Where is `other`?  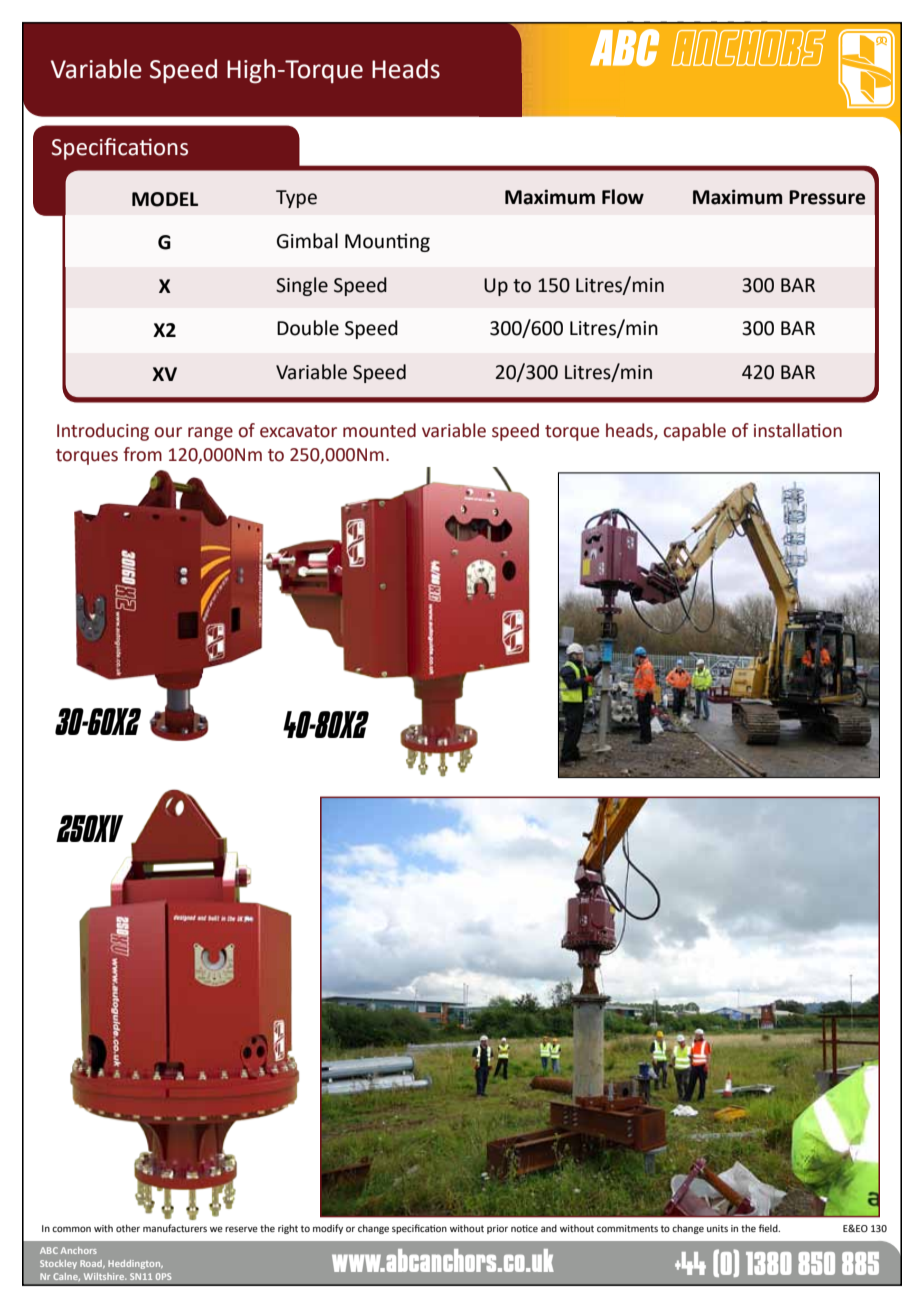
other is located at coordinates (128, 1228).
